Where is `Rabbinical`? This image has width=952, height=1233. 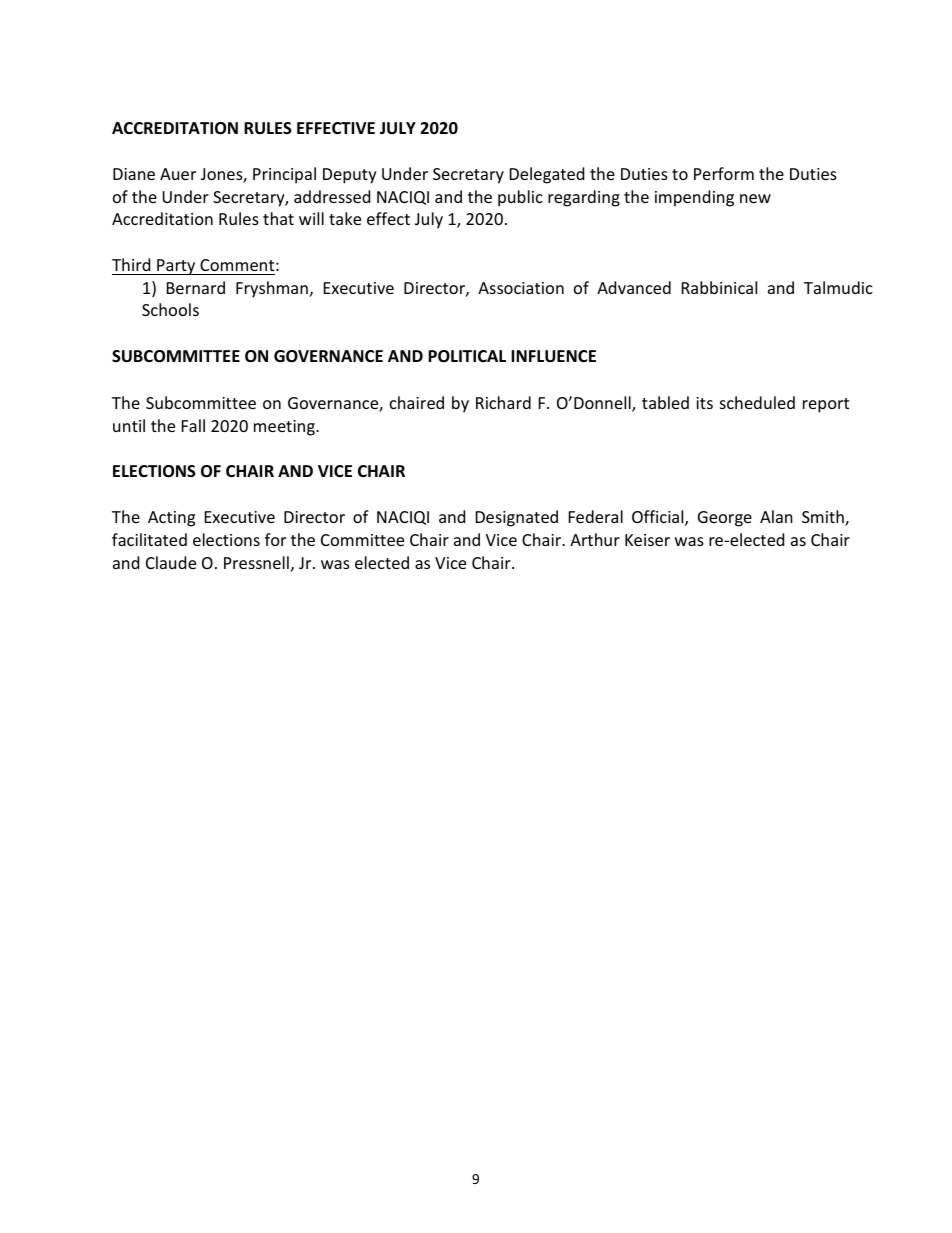
Rabbinical is located at coordinates (719, 287).
